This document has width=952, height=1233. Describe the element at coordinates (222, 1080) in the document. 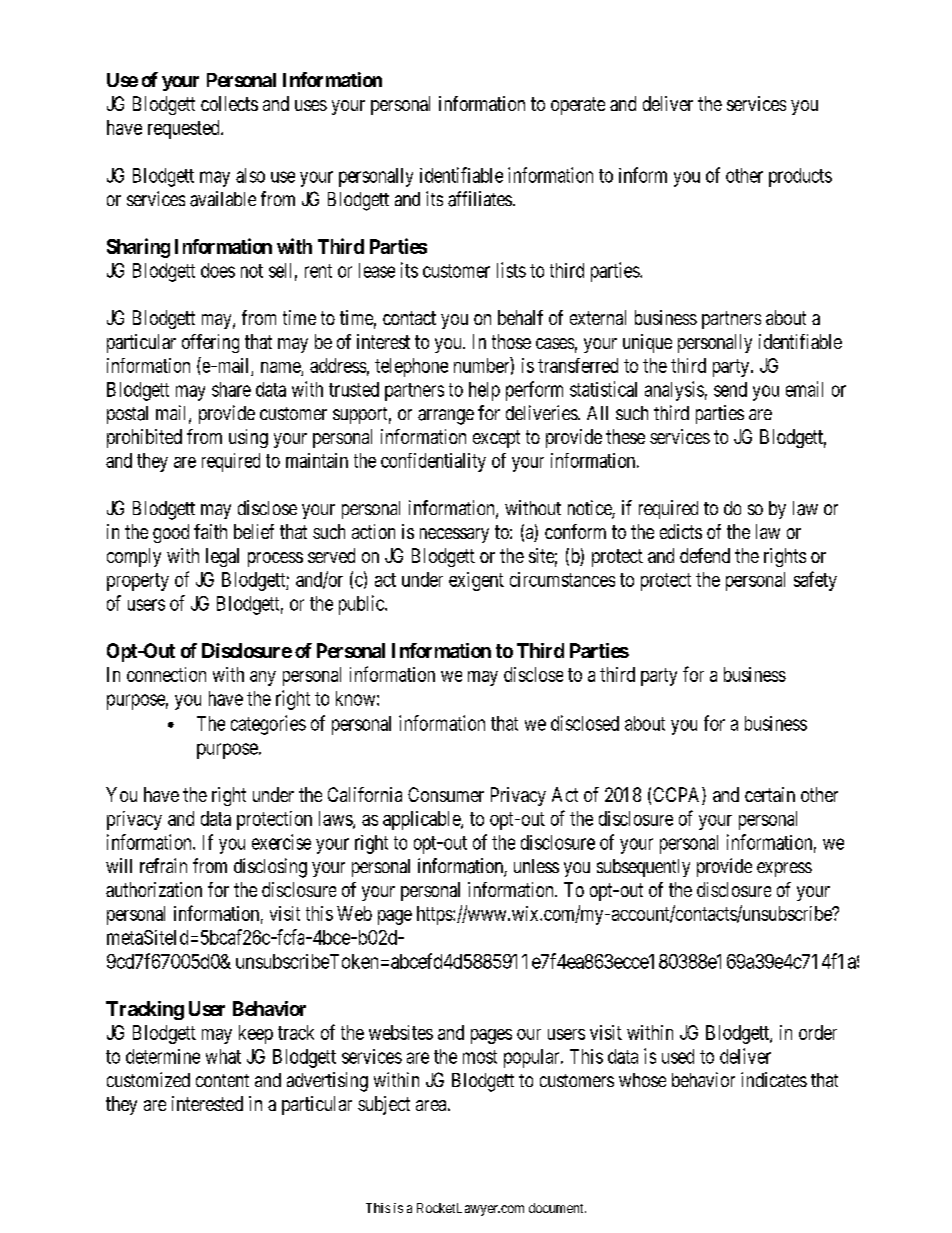

I see `content` at that location.
